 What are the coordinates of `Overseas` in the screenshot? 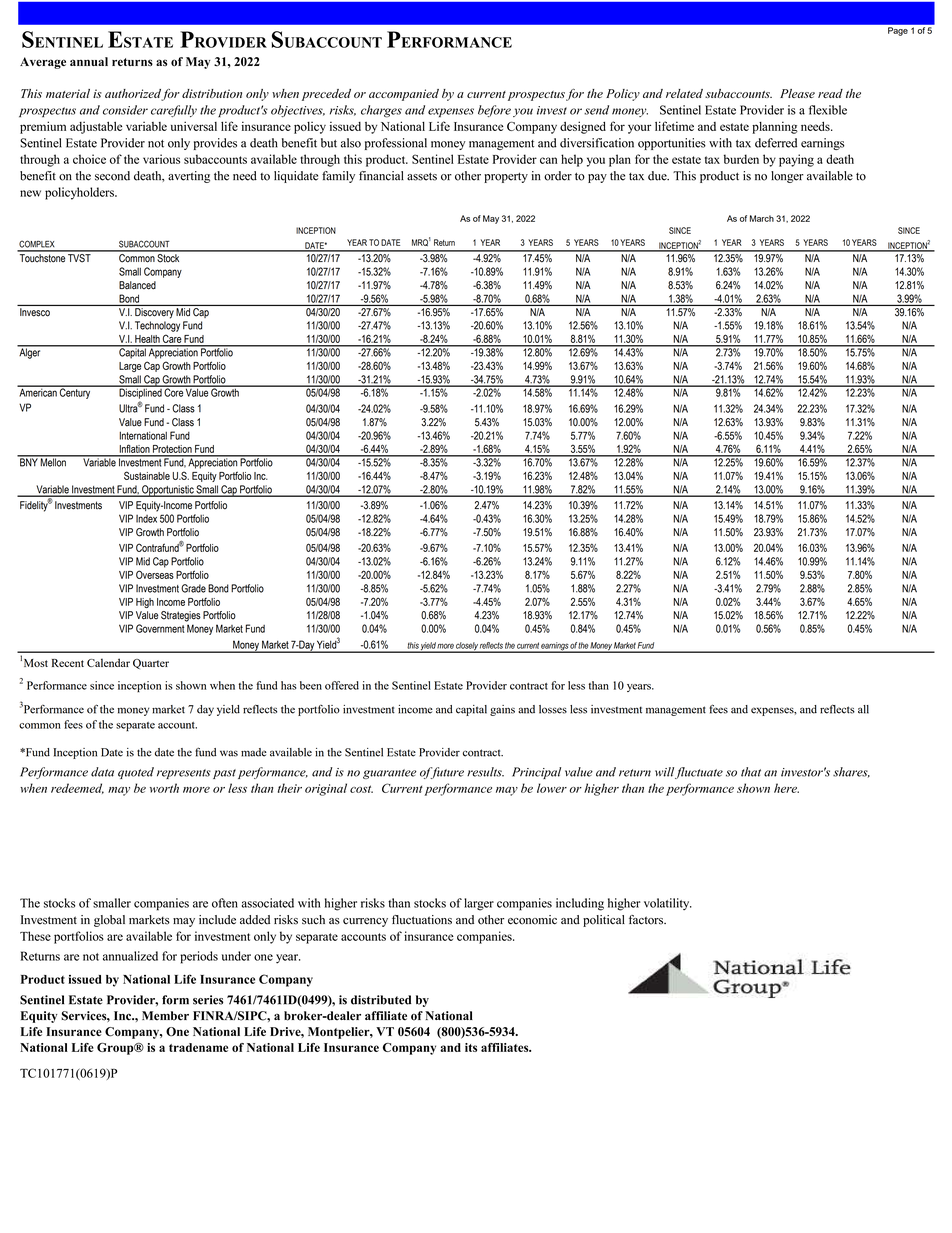 It's located at (155, 574).
